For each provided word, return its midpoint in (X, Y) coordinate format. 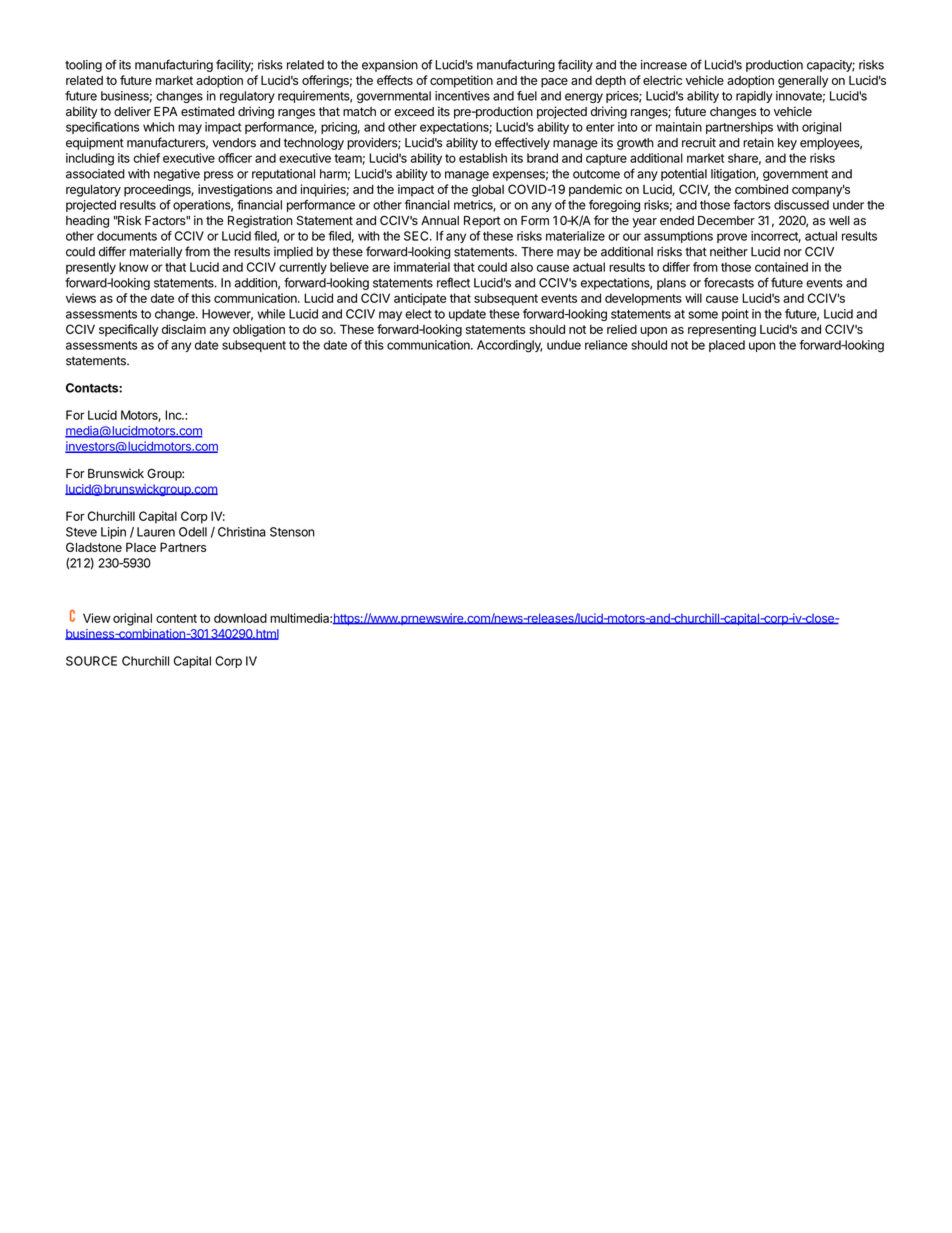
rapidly (754, 97)
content (176, 618)
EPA (166, 111)
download (240, 618)
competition (461, 81)
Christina (242, 532)
